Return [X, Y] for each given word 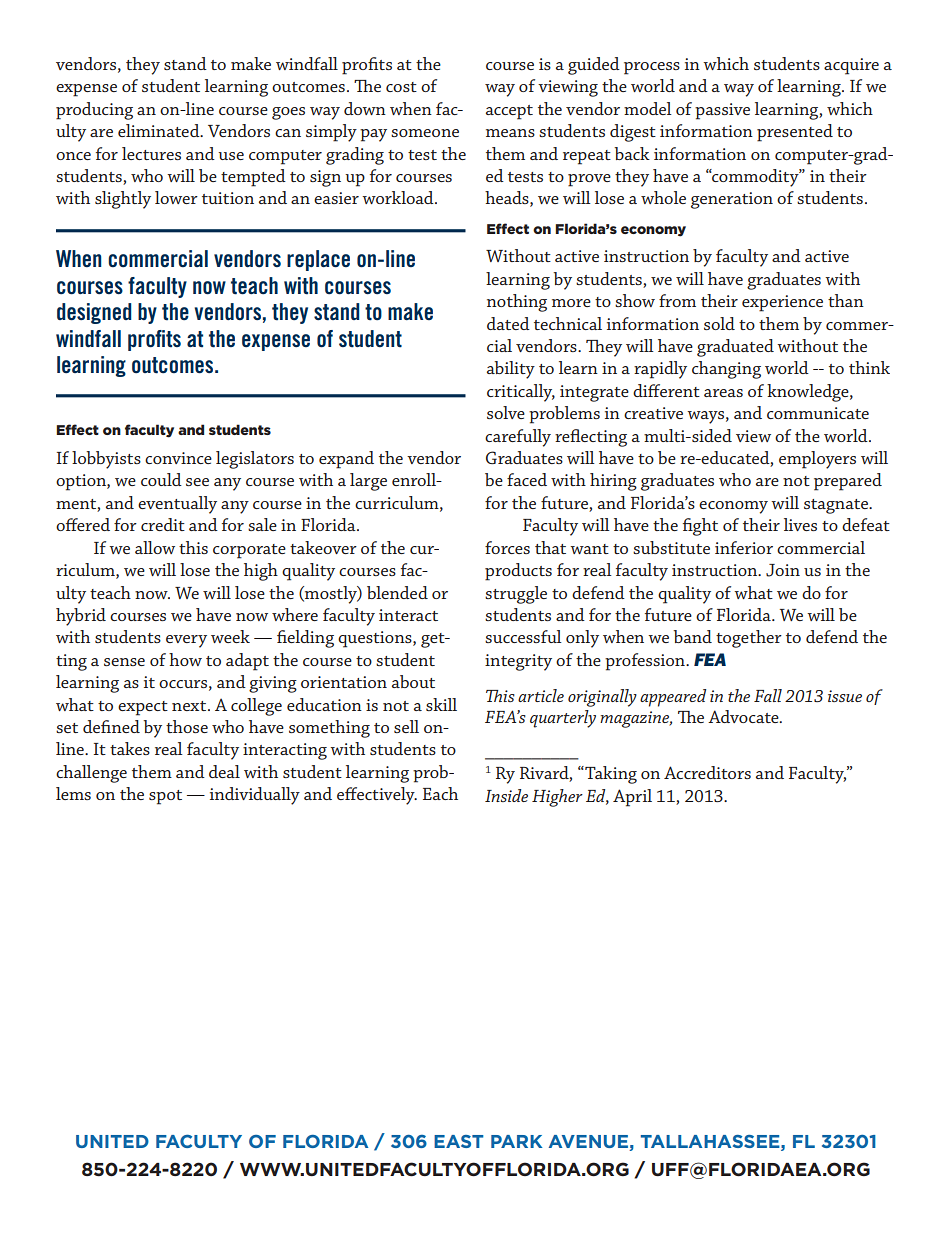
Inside [506, 795]
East [459, 1141]
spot [165, 797]
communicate [818, 413]
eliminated [160, 130]
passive [722, 111]
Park [516, 1141]
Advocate [744, 716]
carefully [518, 438]
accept [509, 112]
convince [178, 458]
